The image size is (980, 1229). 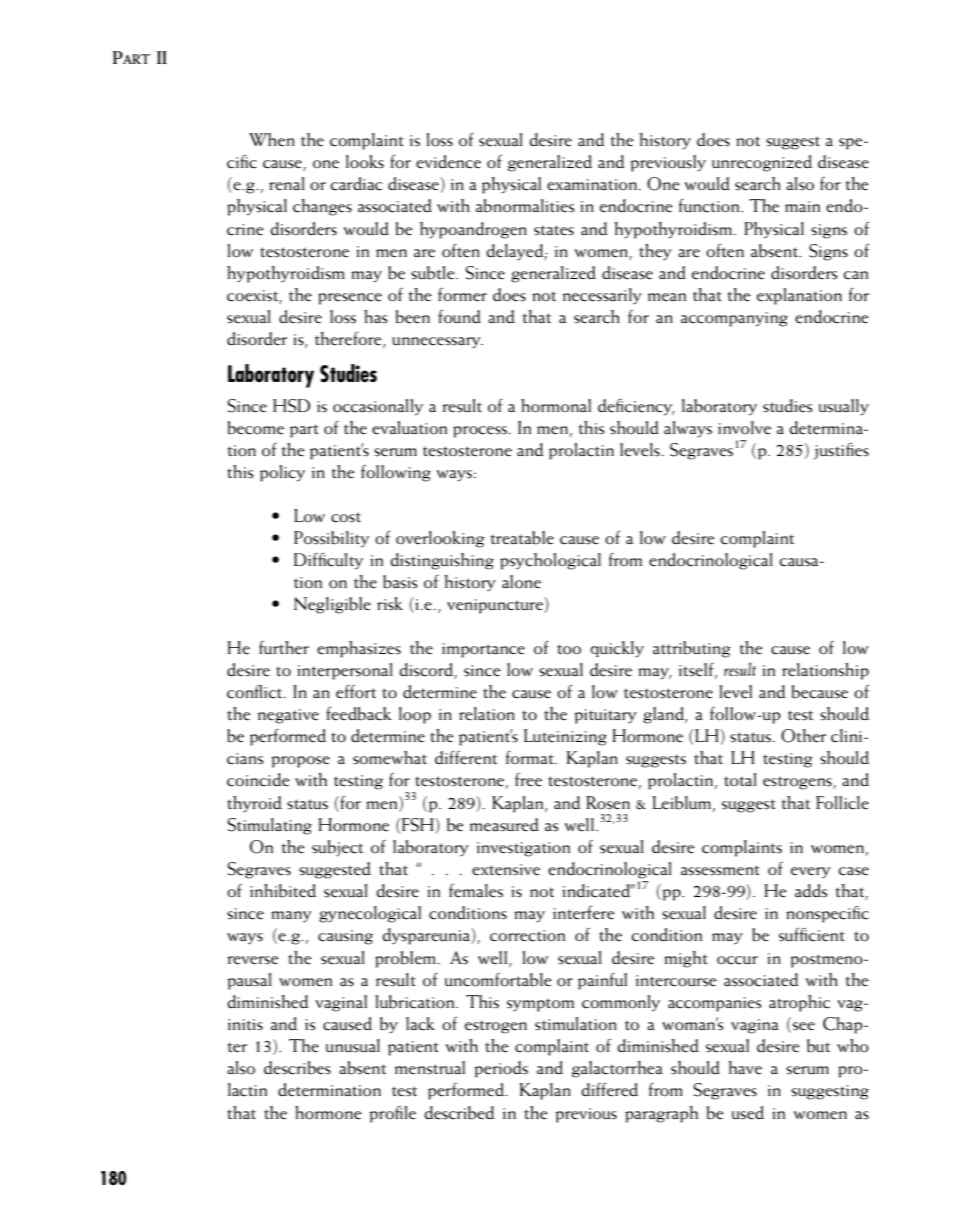 I want to click on unrecognized, so click(x=762, y=163).
